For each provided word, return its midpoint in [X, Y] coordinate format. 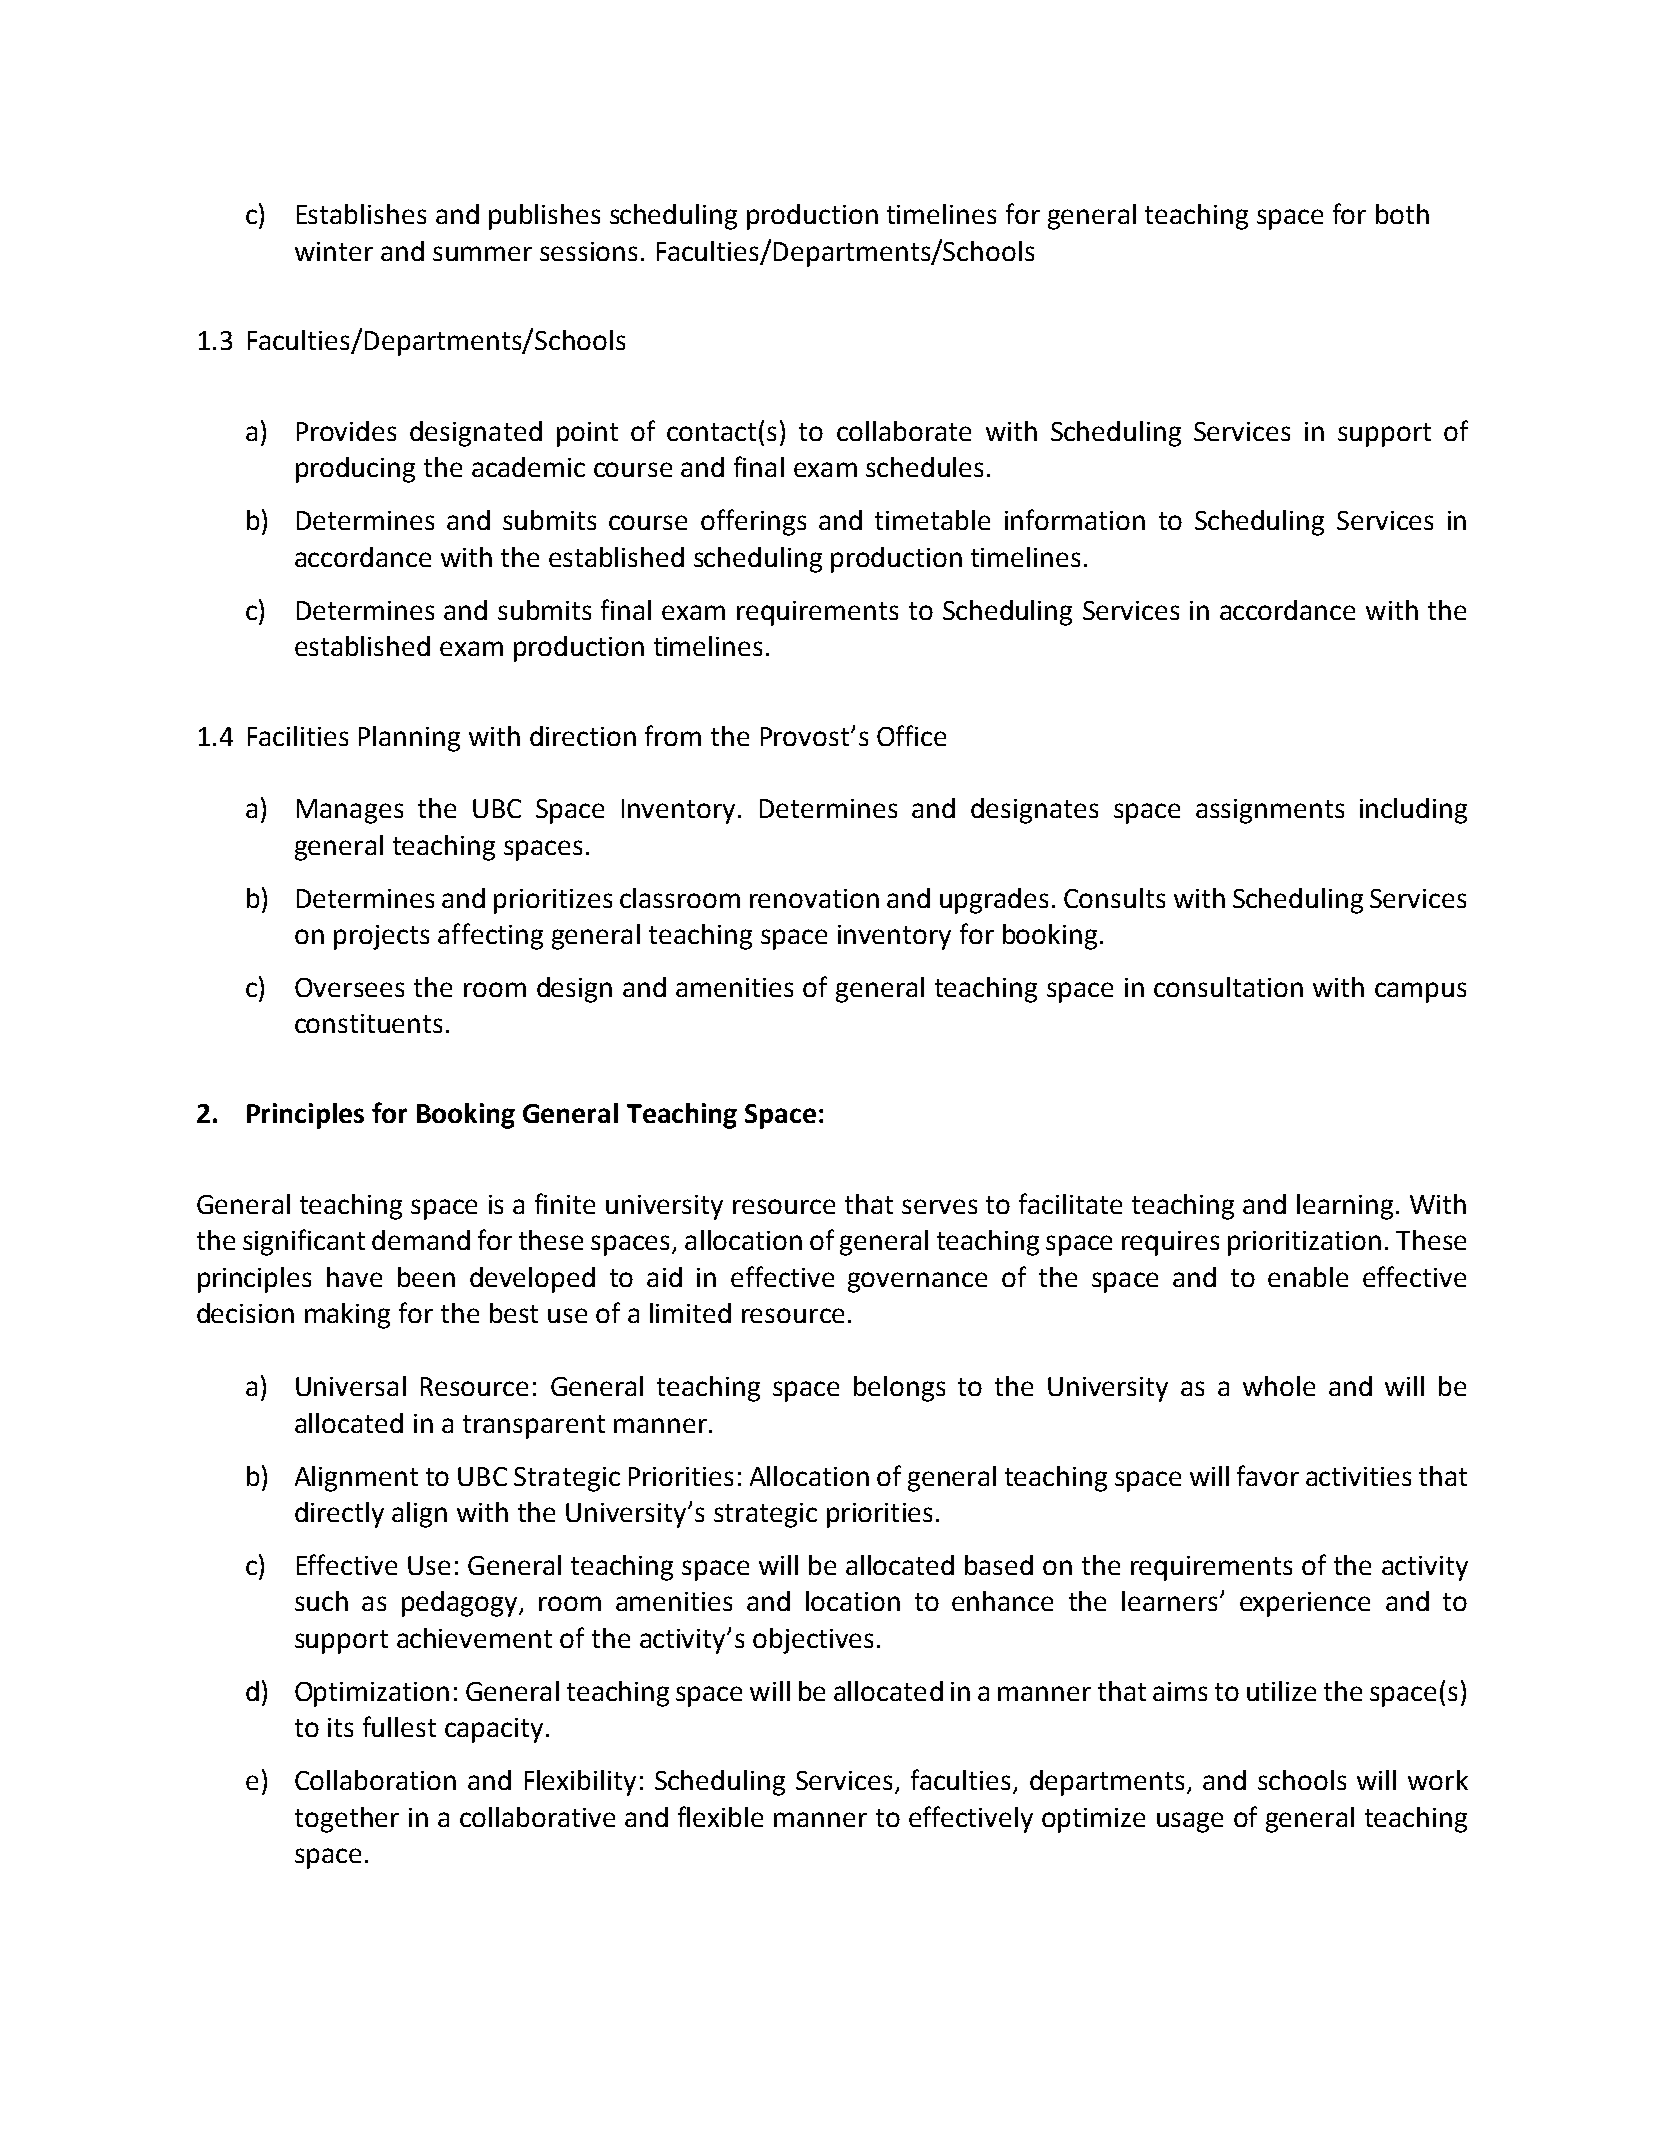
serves [939, 1206]
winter [334, 251]
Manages [350, 811]
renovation [814, 898]
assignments [1270, 811]
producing [355, 470]
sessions [588, 251]
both [1402, 214]
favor [1268, 1475]
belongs [899, 1389]
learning [1345, 1207]
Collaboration [375, 1780]
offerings [753, 522]
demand [421, 1240]
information [1075, 519]
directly [339, 1515]
